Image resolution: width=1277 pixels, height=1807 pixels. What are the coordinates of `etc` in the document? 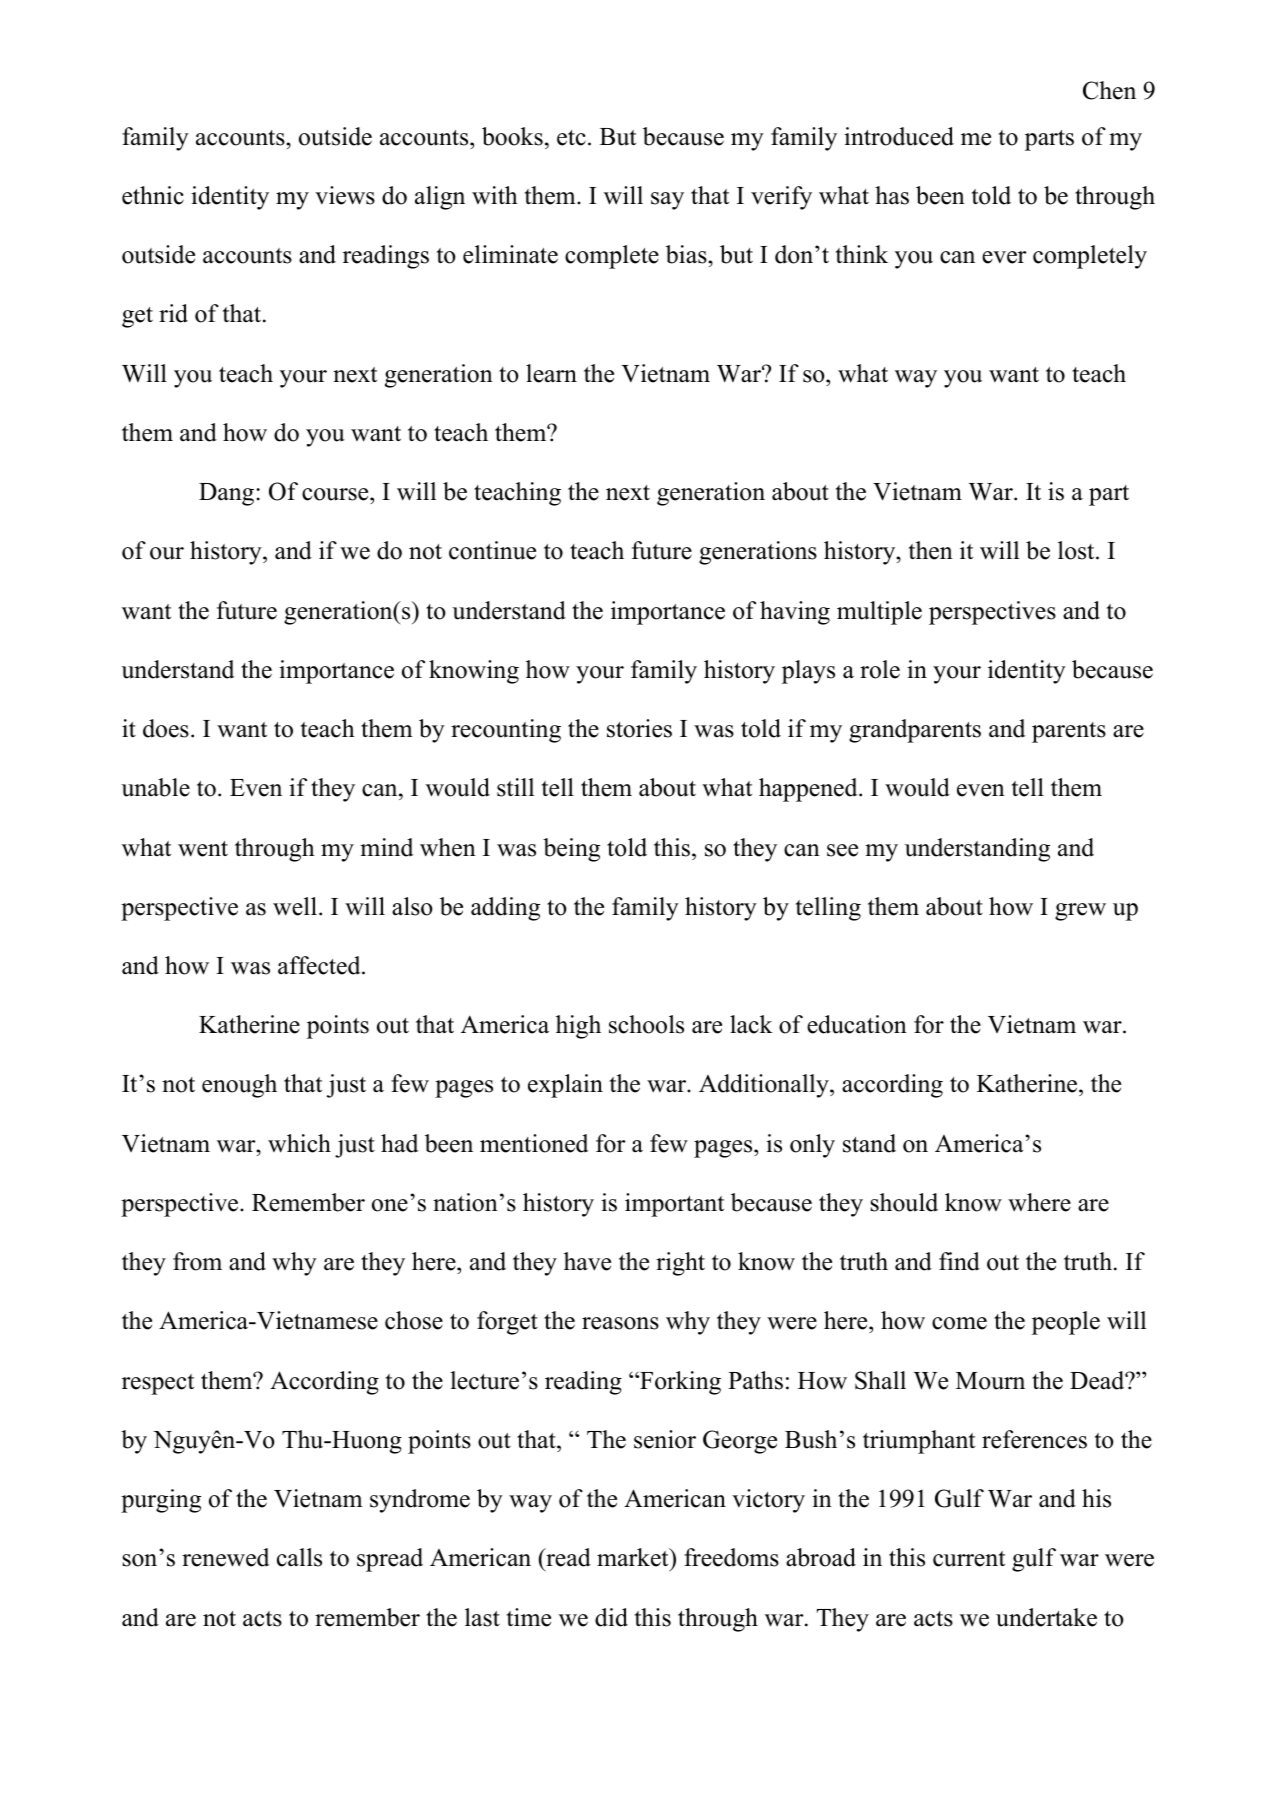 It's located at (571, 138).
